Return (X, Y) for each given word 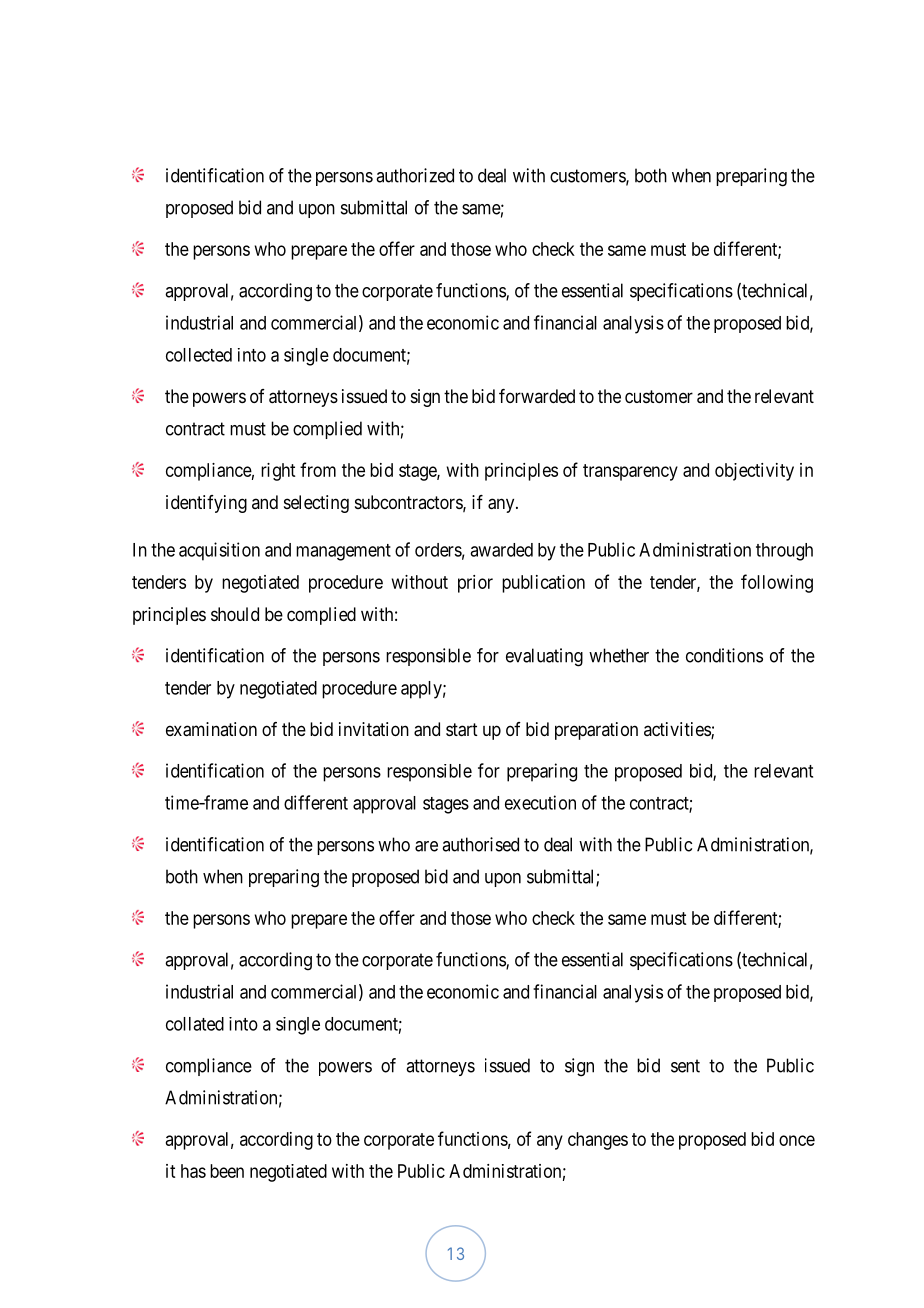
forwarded (537, 396)
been (227, 1171)
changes (598, 1141)
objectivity (754, 472)
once (797, 1140)
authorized (415, 175)
